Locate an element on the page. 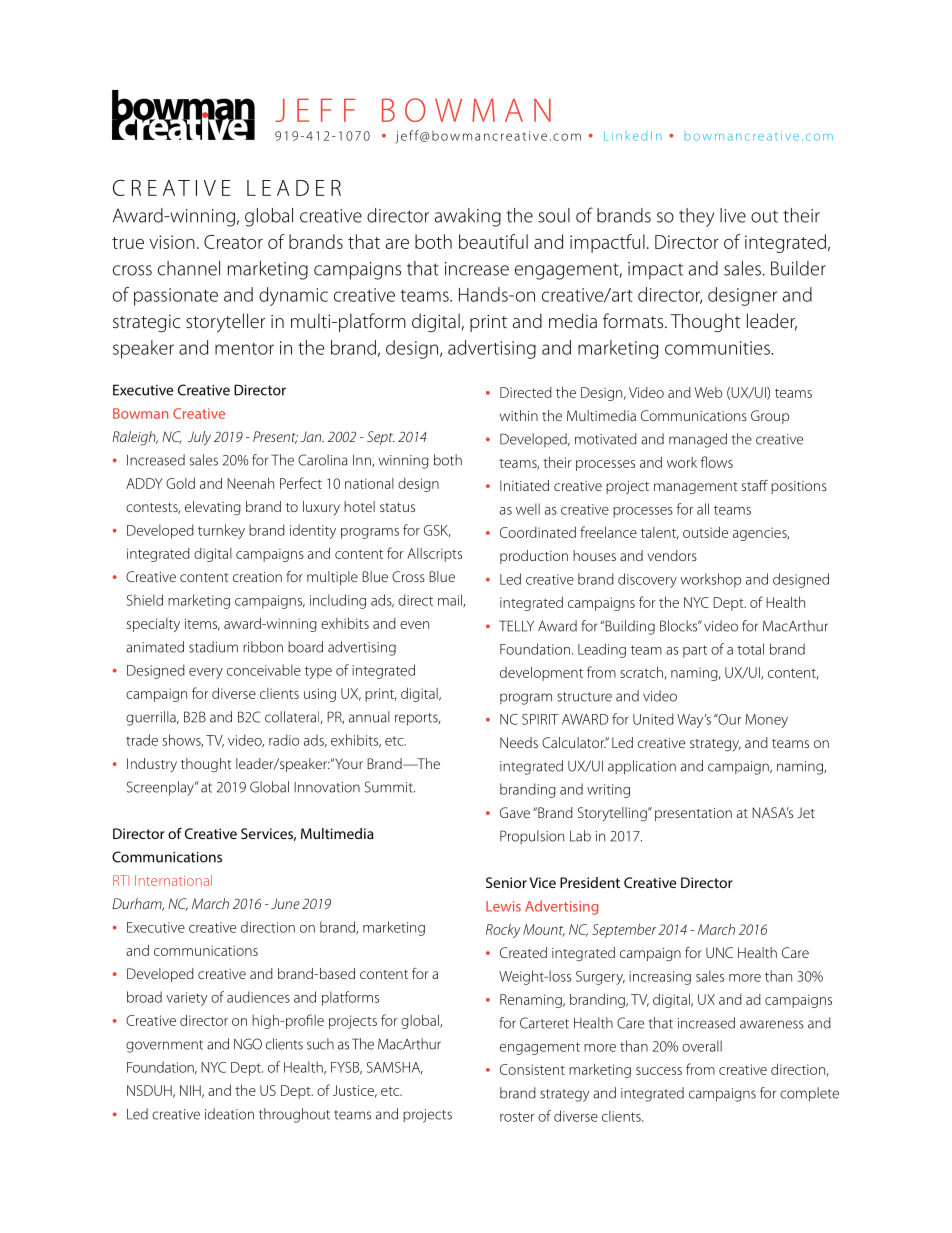 This page has height=1233, width=952. beautiful is located at coordinates (493, 241).
